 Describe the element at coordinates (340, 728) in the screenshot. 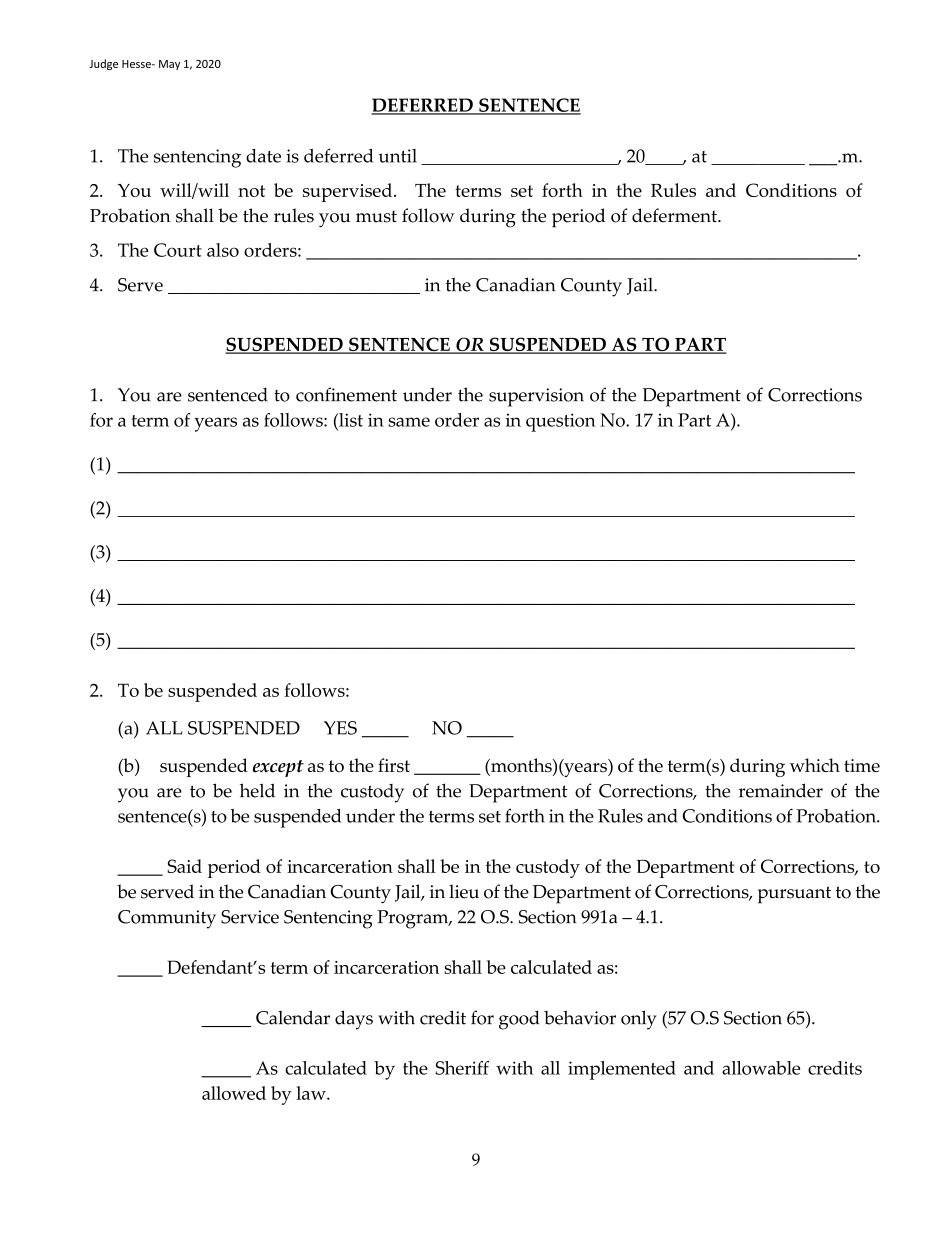

I see `YES` at that location.
